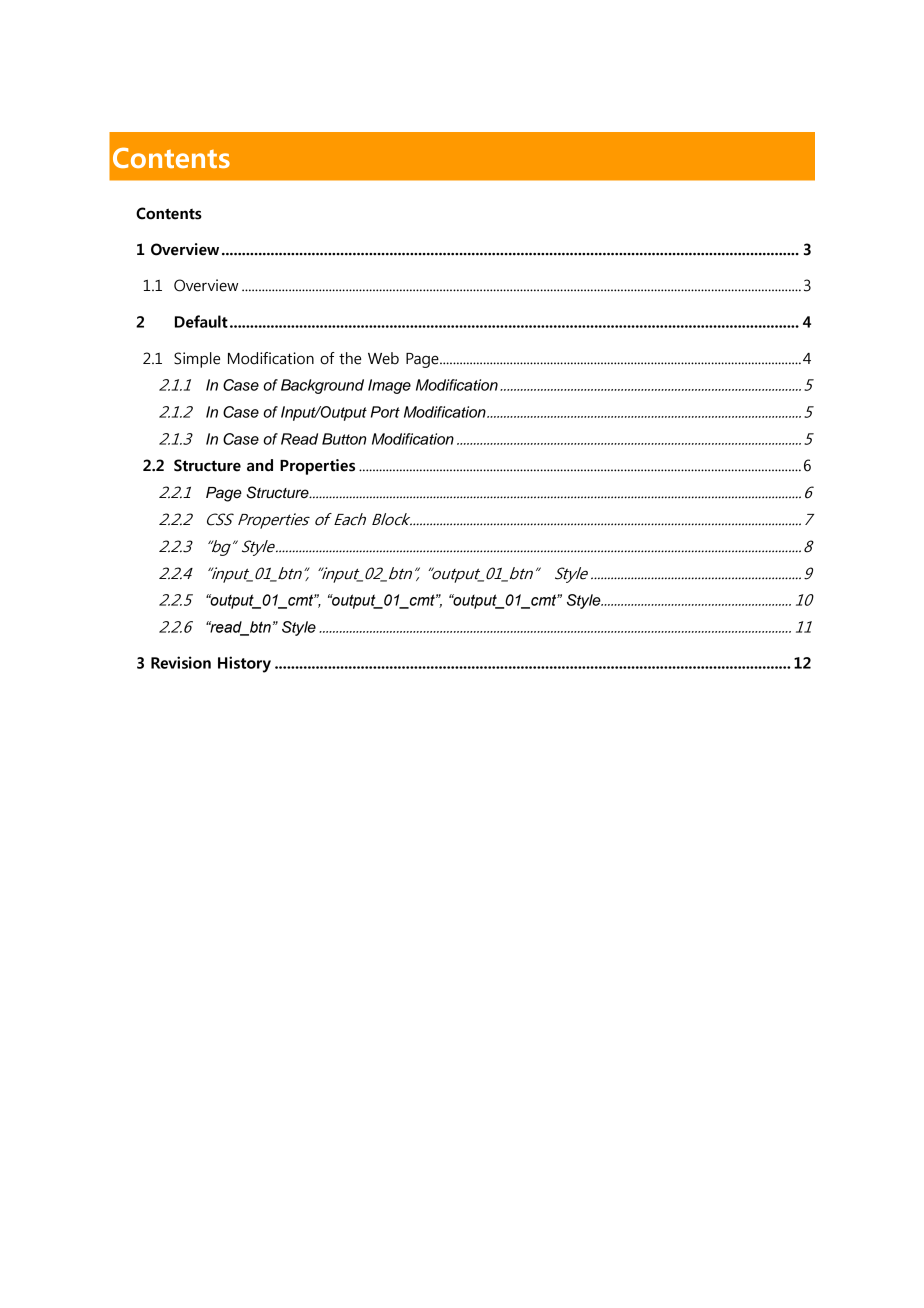  What do you see at coordinates (385, 412) in the page?
I see `Port` at bounding box center [385, 412].
